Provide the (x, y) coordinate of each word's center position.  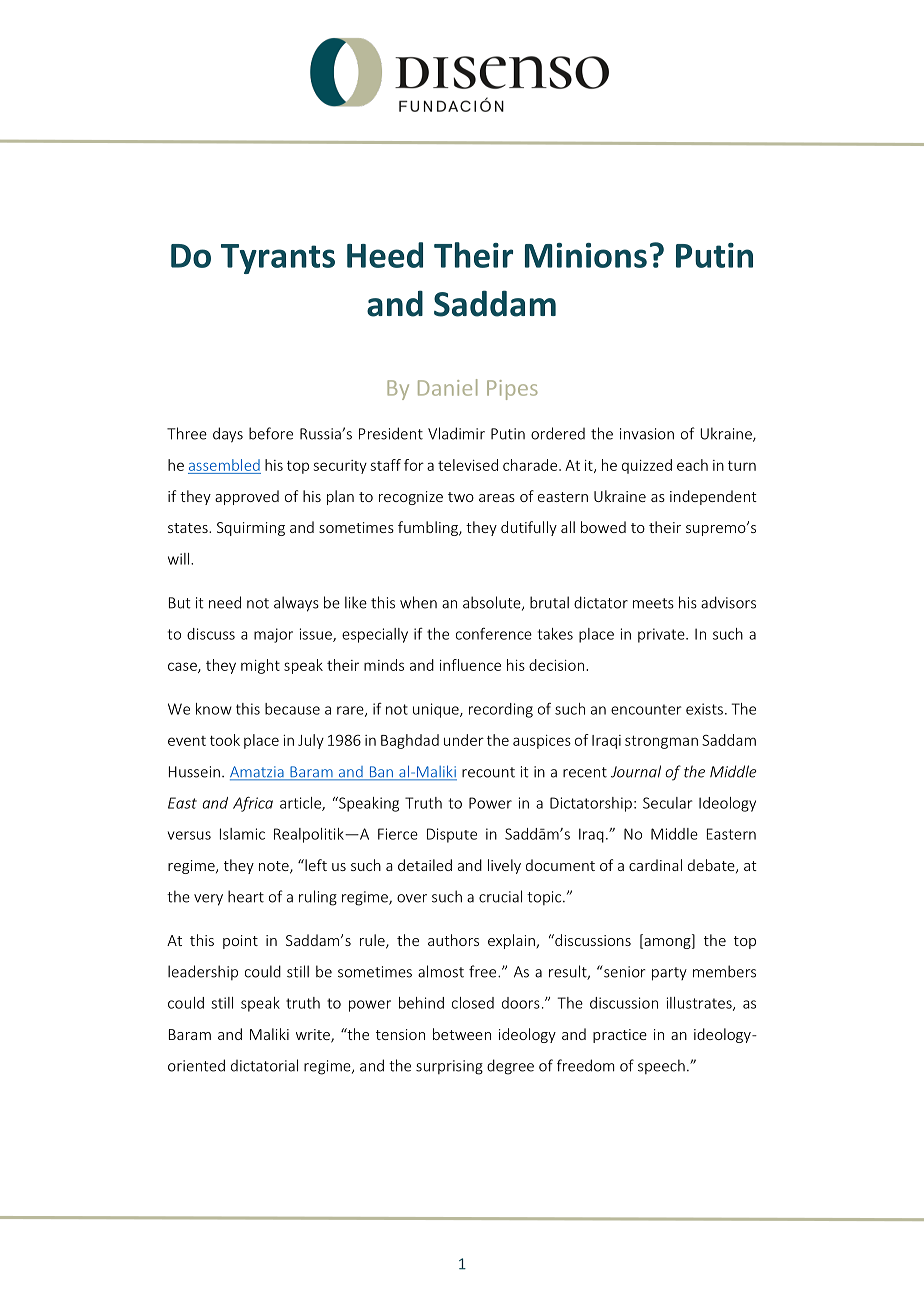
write (314, 1035)
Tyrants (278, 259)
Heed (385, 255)
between (462, 1034)
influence (470, 665)
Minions (586, 255)
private (662, 635)
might (260, 666)
